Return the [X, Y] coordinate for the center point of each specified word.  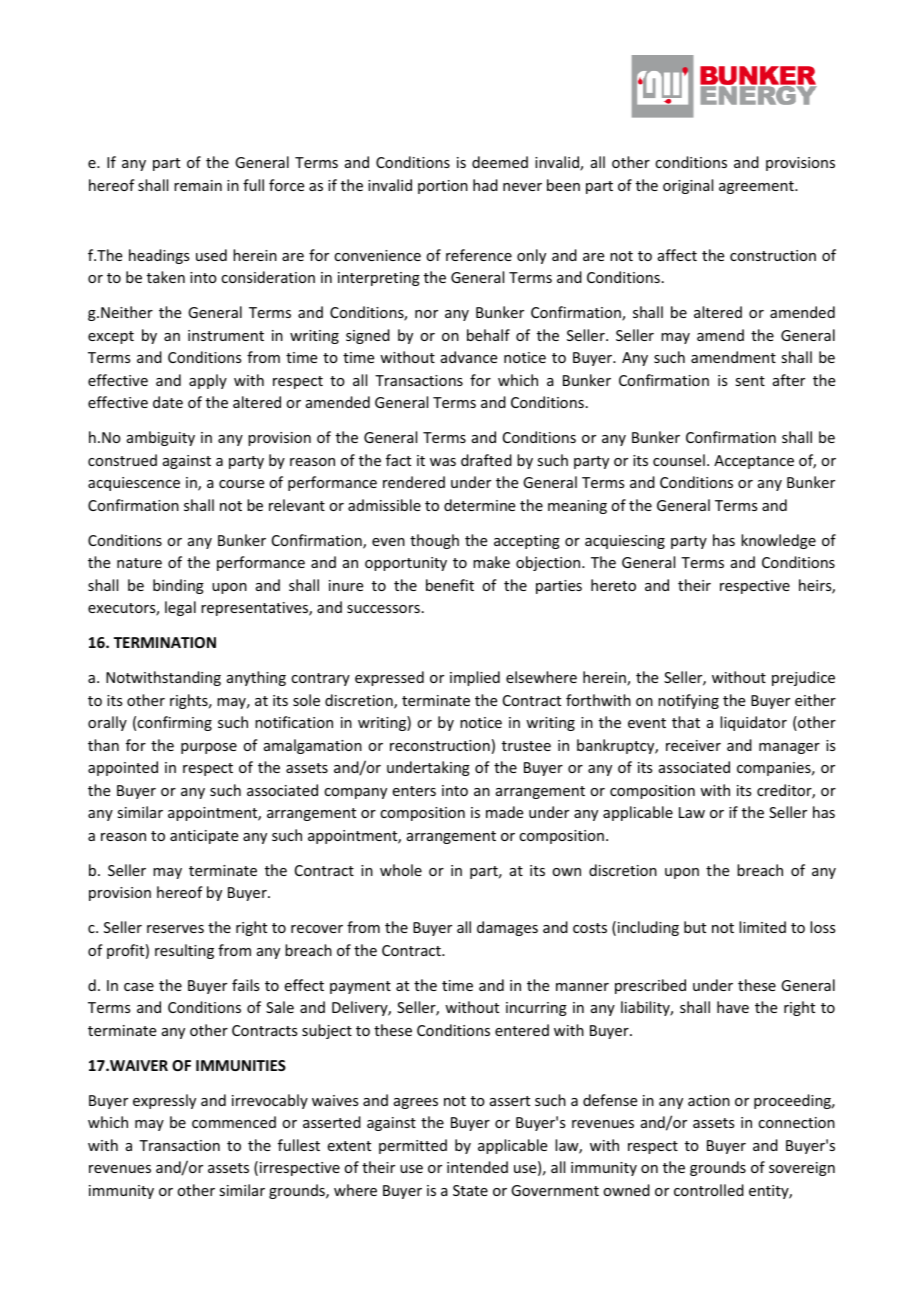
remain [198, 185]
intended [477, 1167]
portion [443, 187]
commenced [234, 1122]
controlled [709, 1190]
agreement [757, 187]
